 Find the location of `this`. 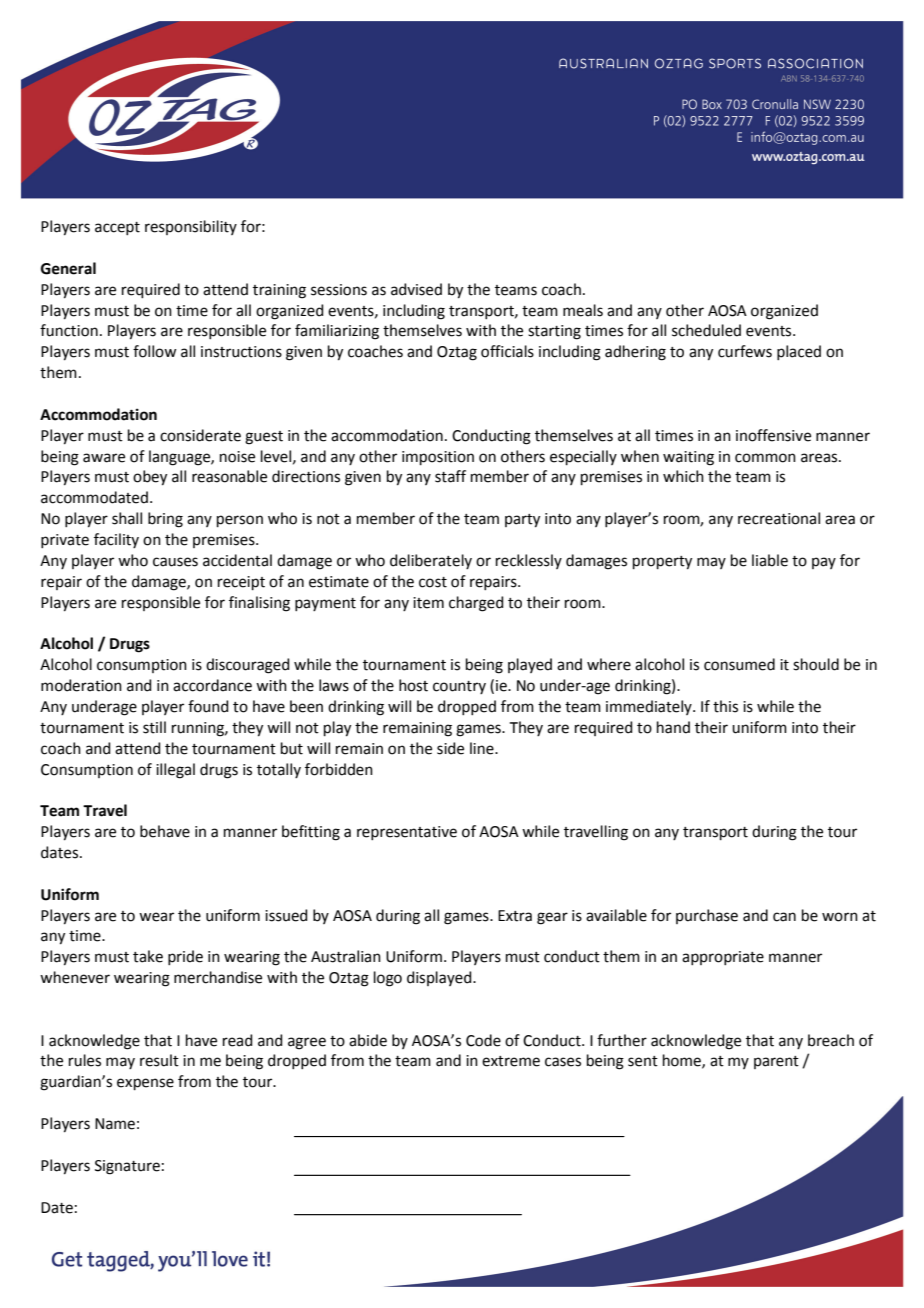

this is located at coordinates (725, 706).
